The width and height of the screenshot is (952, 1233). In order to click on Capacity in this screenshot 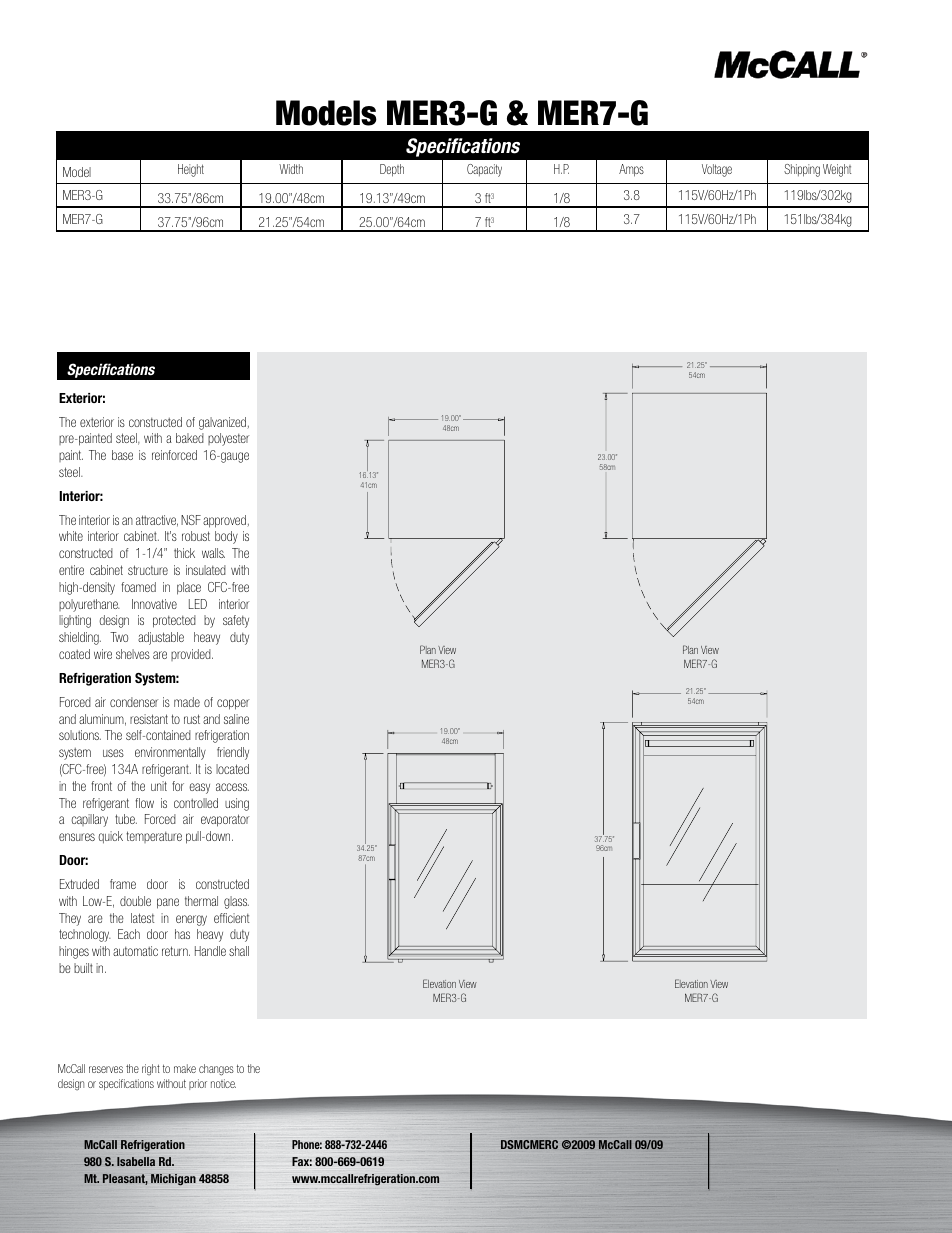, I will do `click(484, 170)`.
